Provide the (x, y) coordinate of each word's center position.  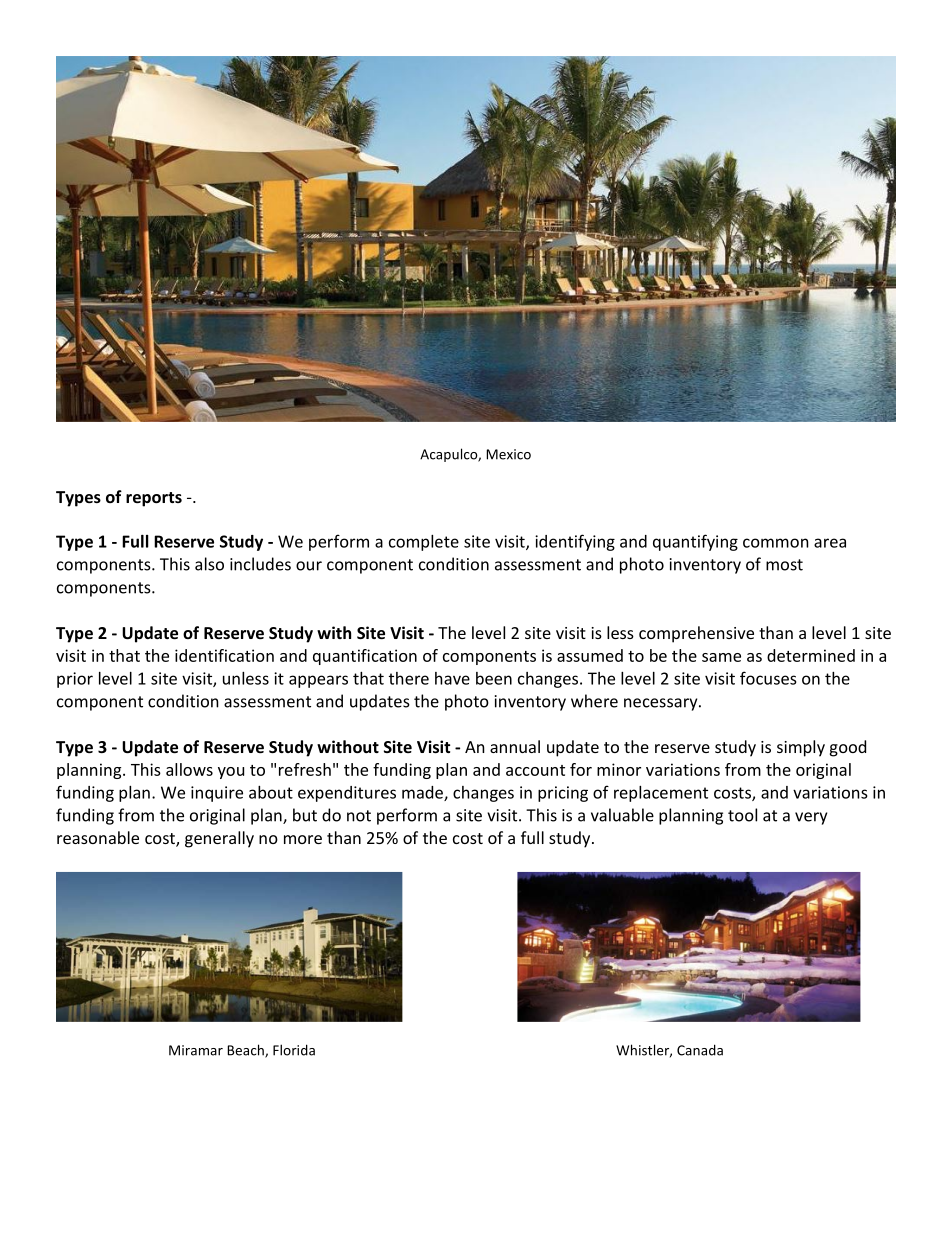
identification (224, 655)
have (452, 678)
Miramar (196, 1050)
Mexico (508, 454)
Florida (294, 1050)
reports (154, 499)
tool (742, 815)
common (776, 543)
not (359, 816)
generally (219, 839)
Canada (700, 1050)
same (721, 657)
